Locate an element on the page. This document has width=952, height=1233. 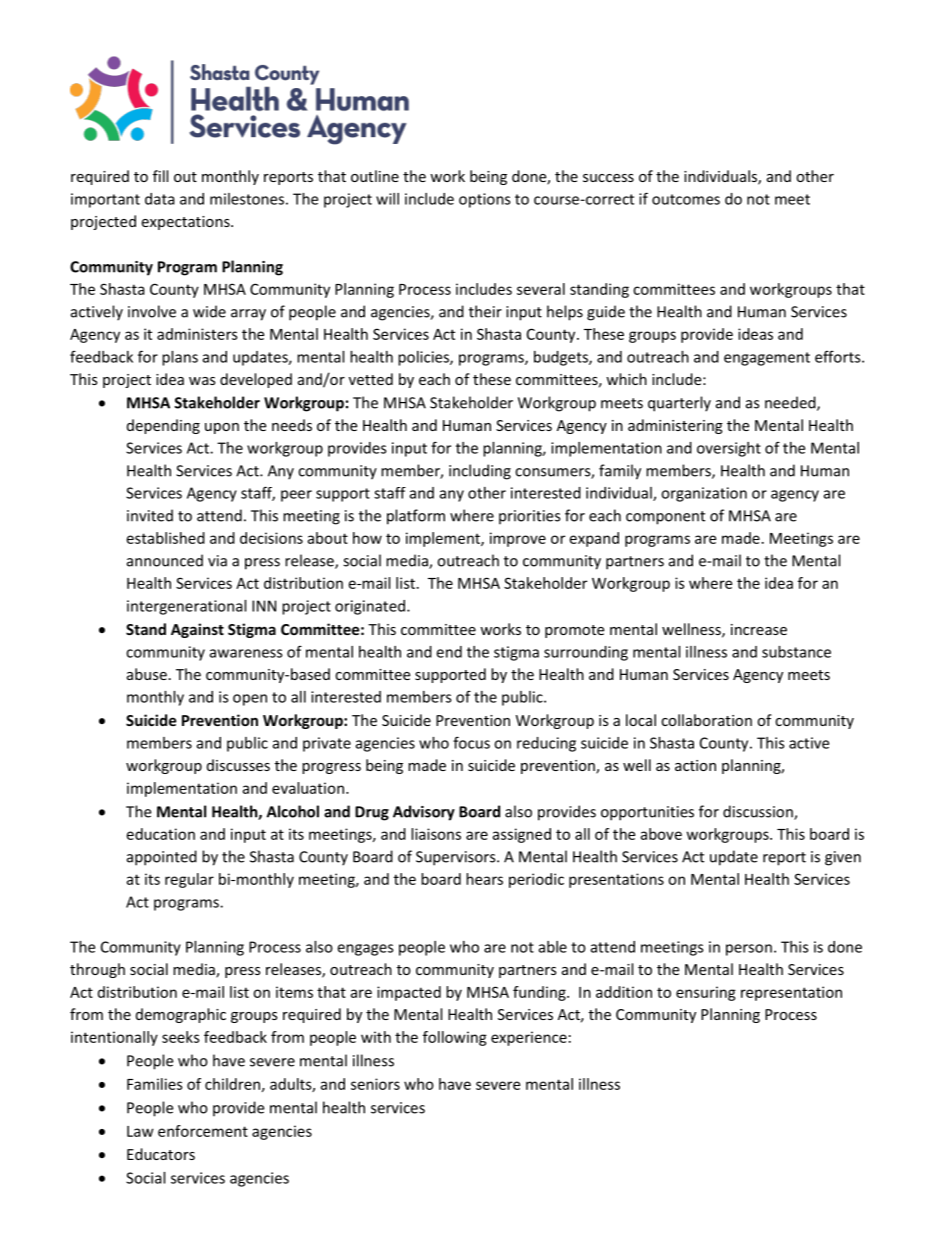
improve is located at coordinates (518, 539).
